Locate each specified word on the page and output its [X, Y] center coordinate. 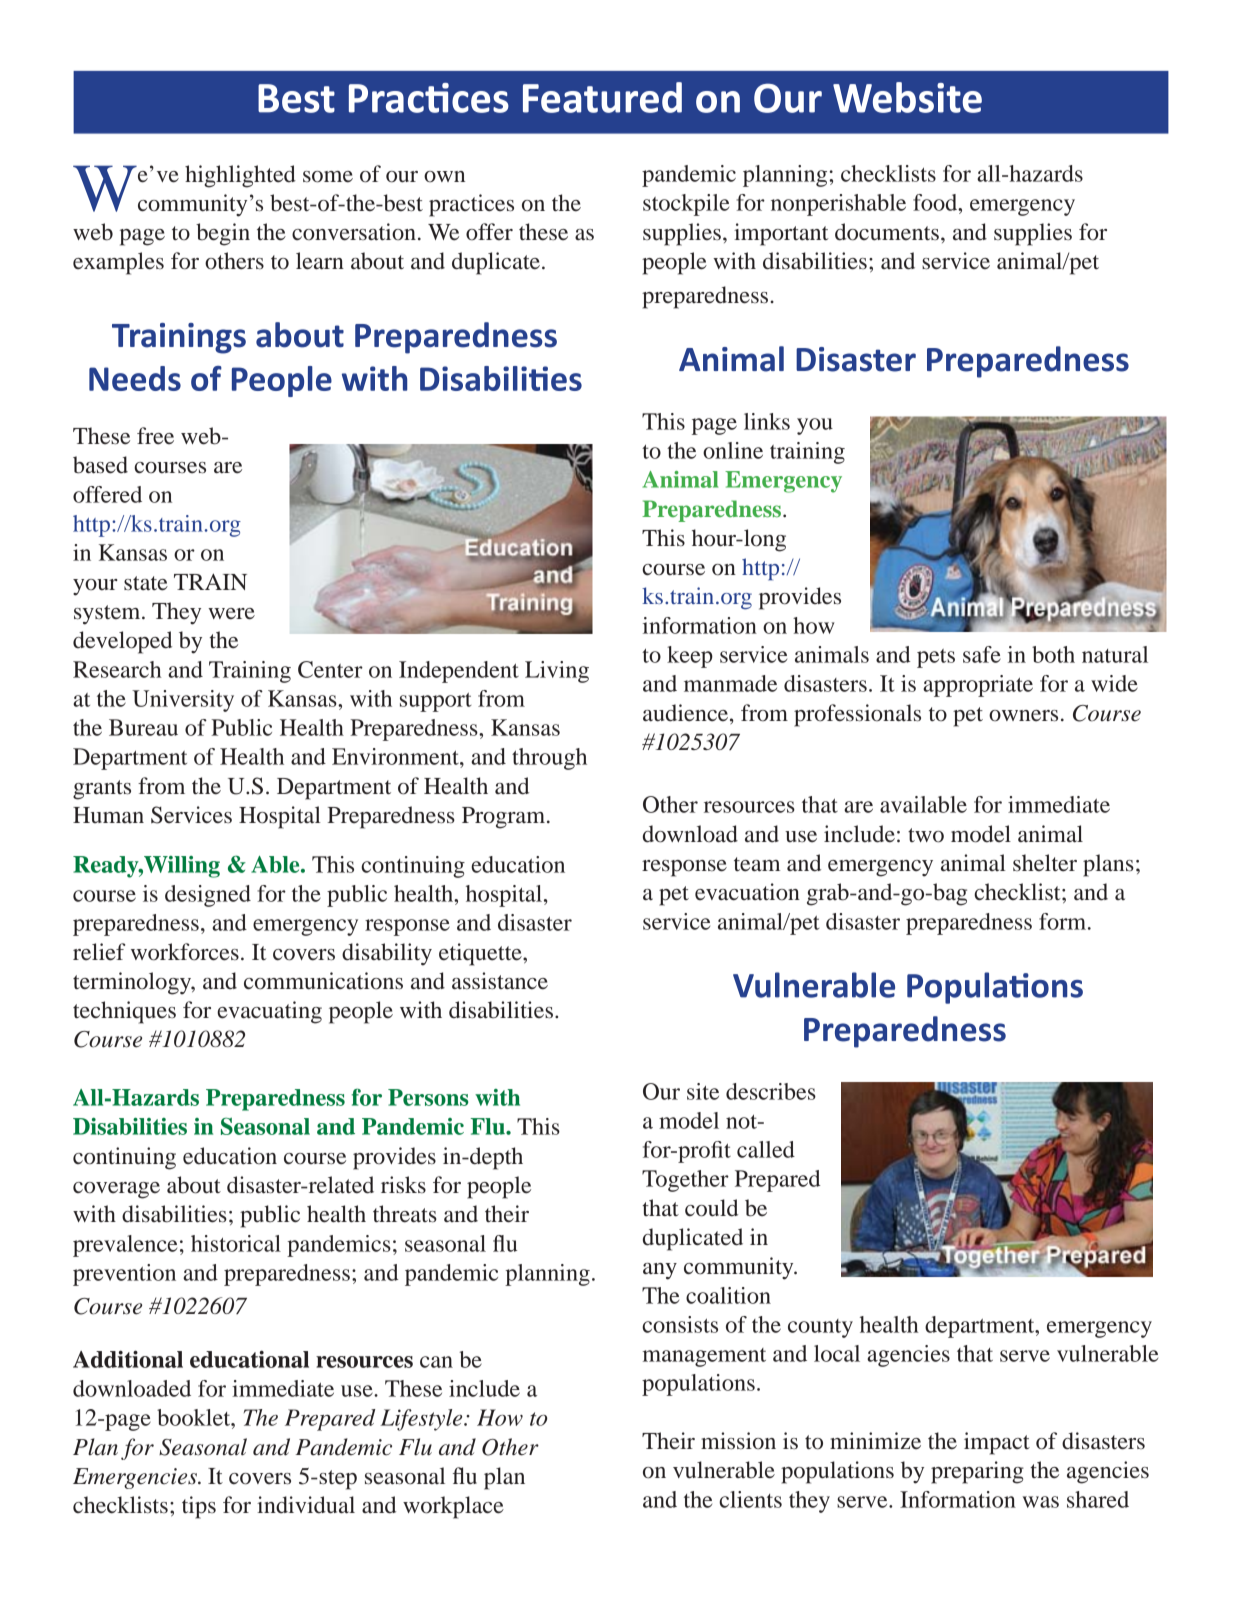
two [926, 835]
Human [108, 815]
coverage [116, 1190]
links [767, 421]
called [766, 1149]
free [155, 436]
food [936, 202]
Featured [602, 97]
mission [738, 1441]
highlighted [240, 176]
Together [685, 1181]
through [549, 759]
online [733, 450]
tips [199, 1507]
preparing [977, 1472]
